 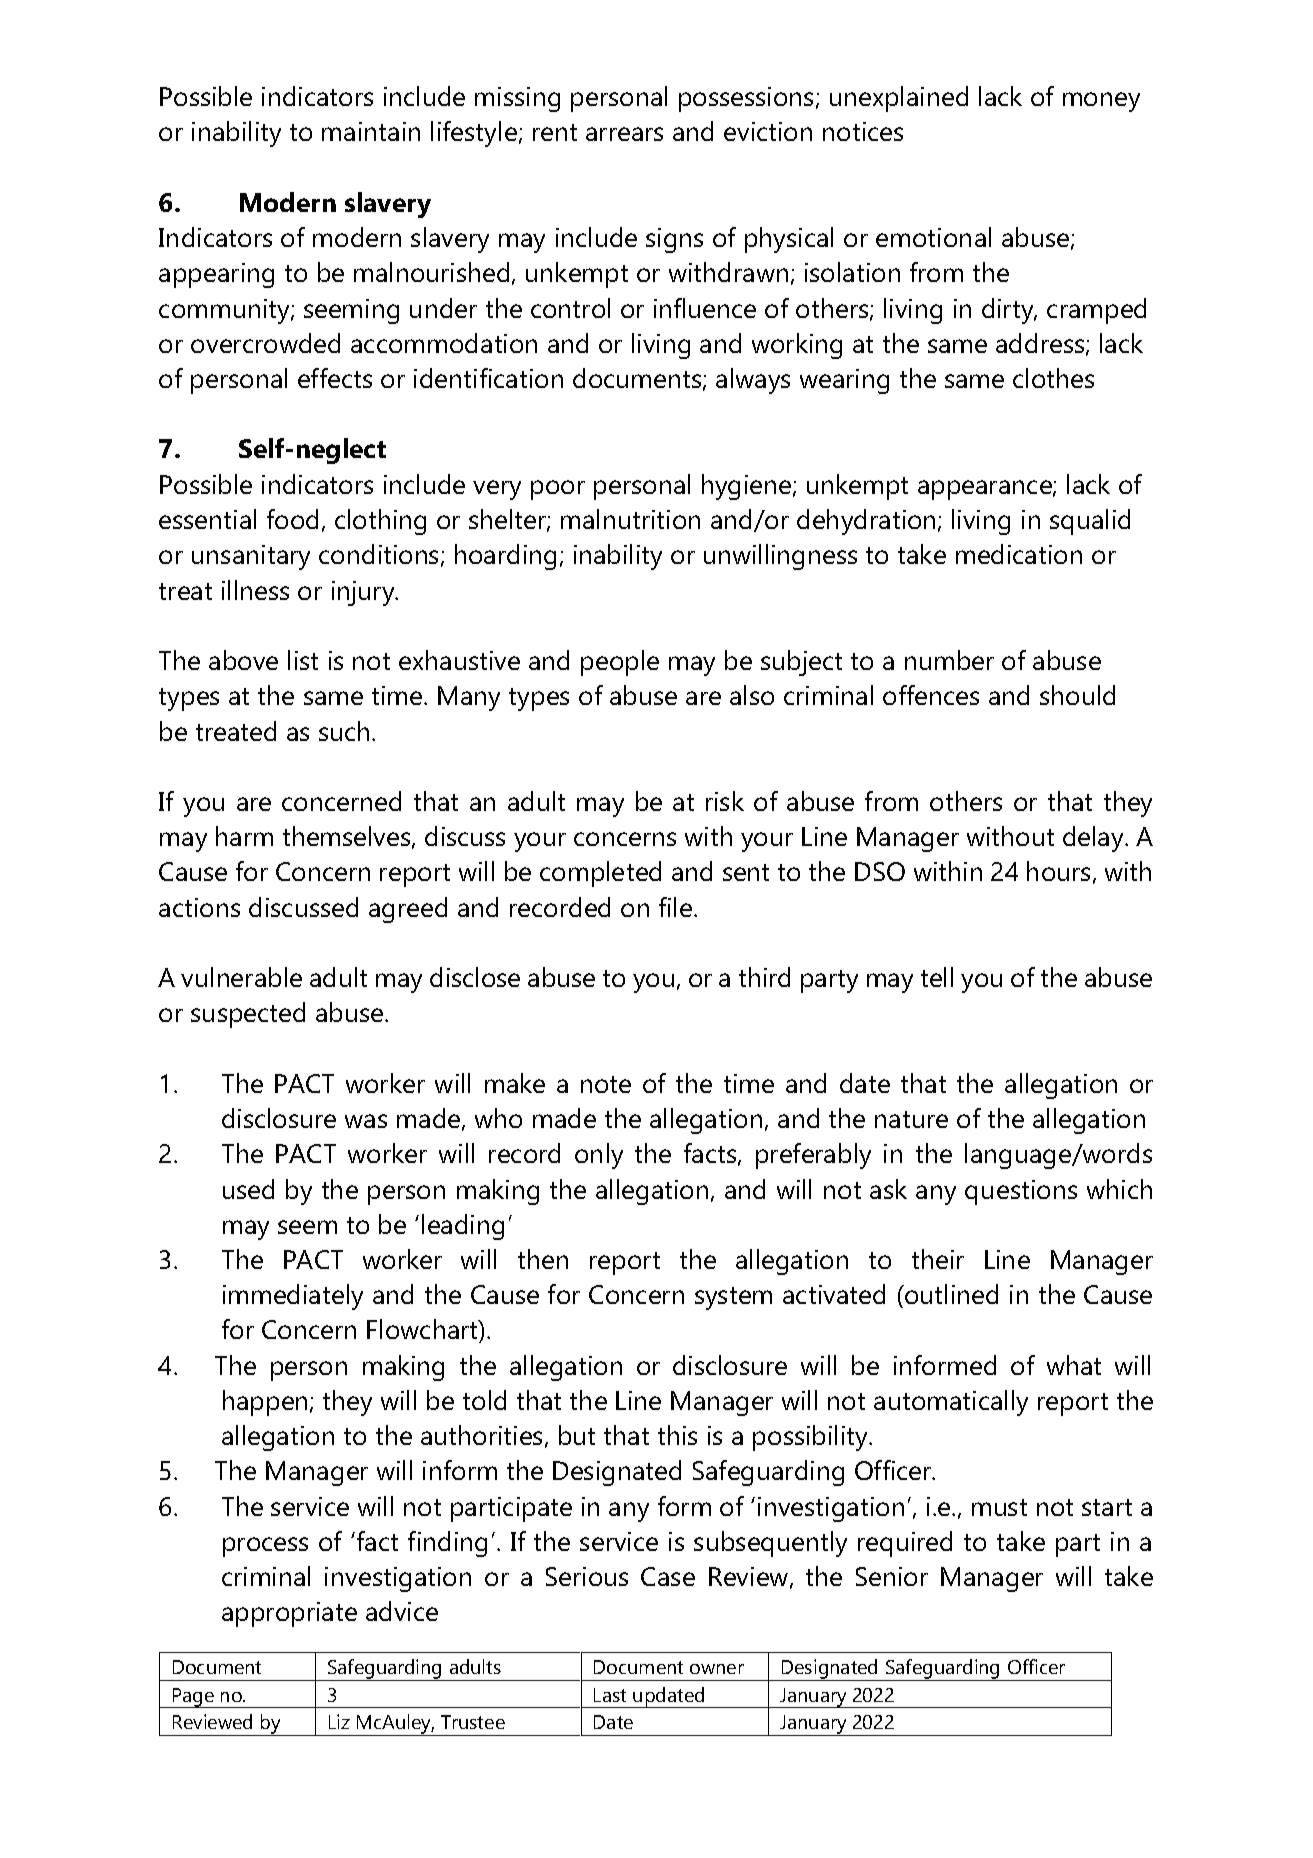 What do you see at coordinates (344, 731) in the screenshot?
I see `such` at bounding box center [344, 731].
